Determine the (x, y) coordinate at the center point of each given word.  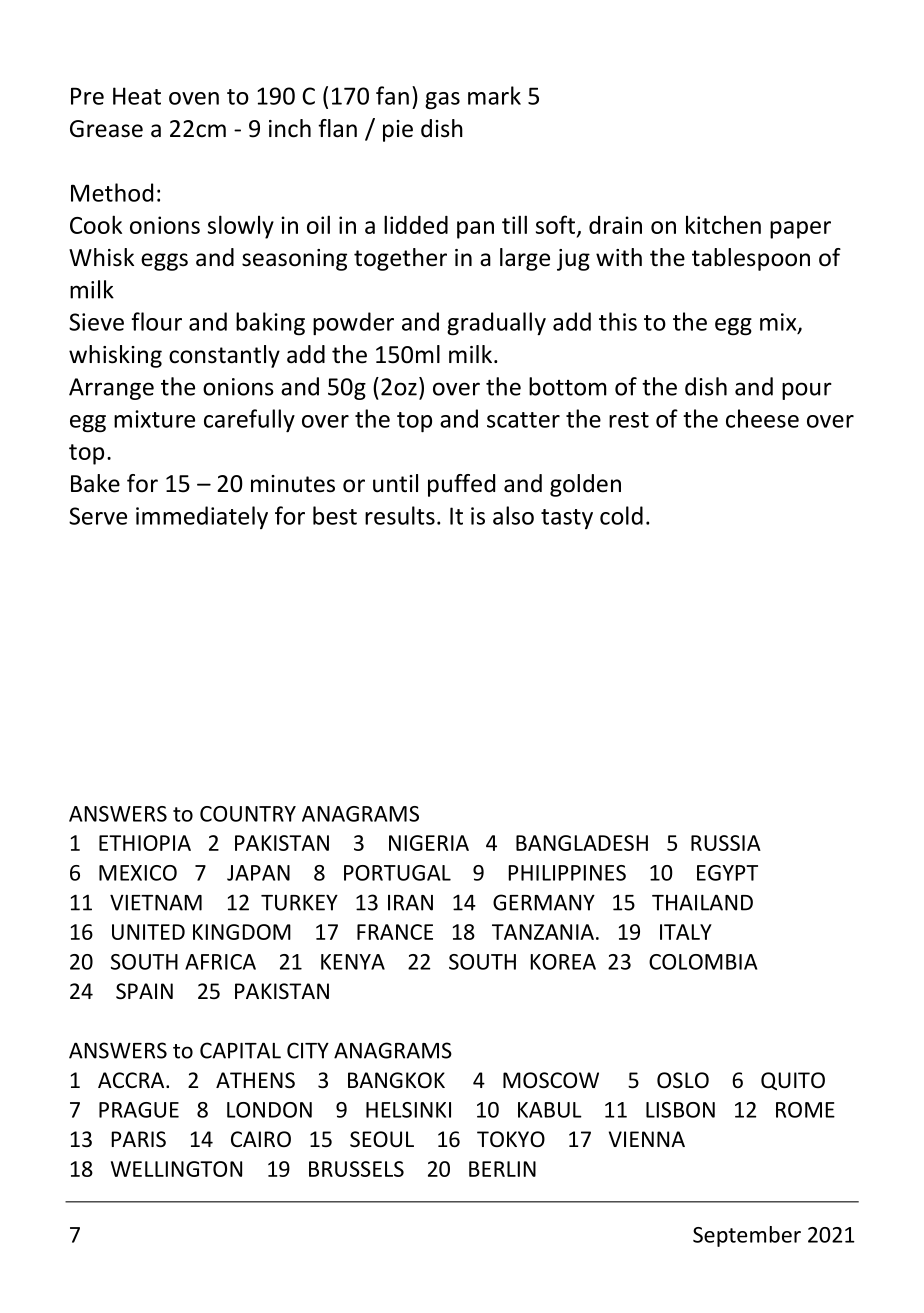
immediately (202, 517)
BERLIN (502, 1169)
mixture (154, 419)
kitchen (723, 224)
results (400, 515)
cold (621, 515)
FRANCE (395, 932)
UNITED (148, 932)
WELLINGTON (176, 1169)
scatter (523, 420)
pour (807, 391)
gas (442, 101)
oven (194, 98)
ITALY (686, 932)
